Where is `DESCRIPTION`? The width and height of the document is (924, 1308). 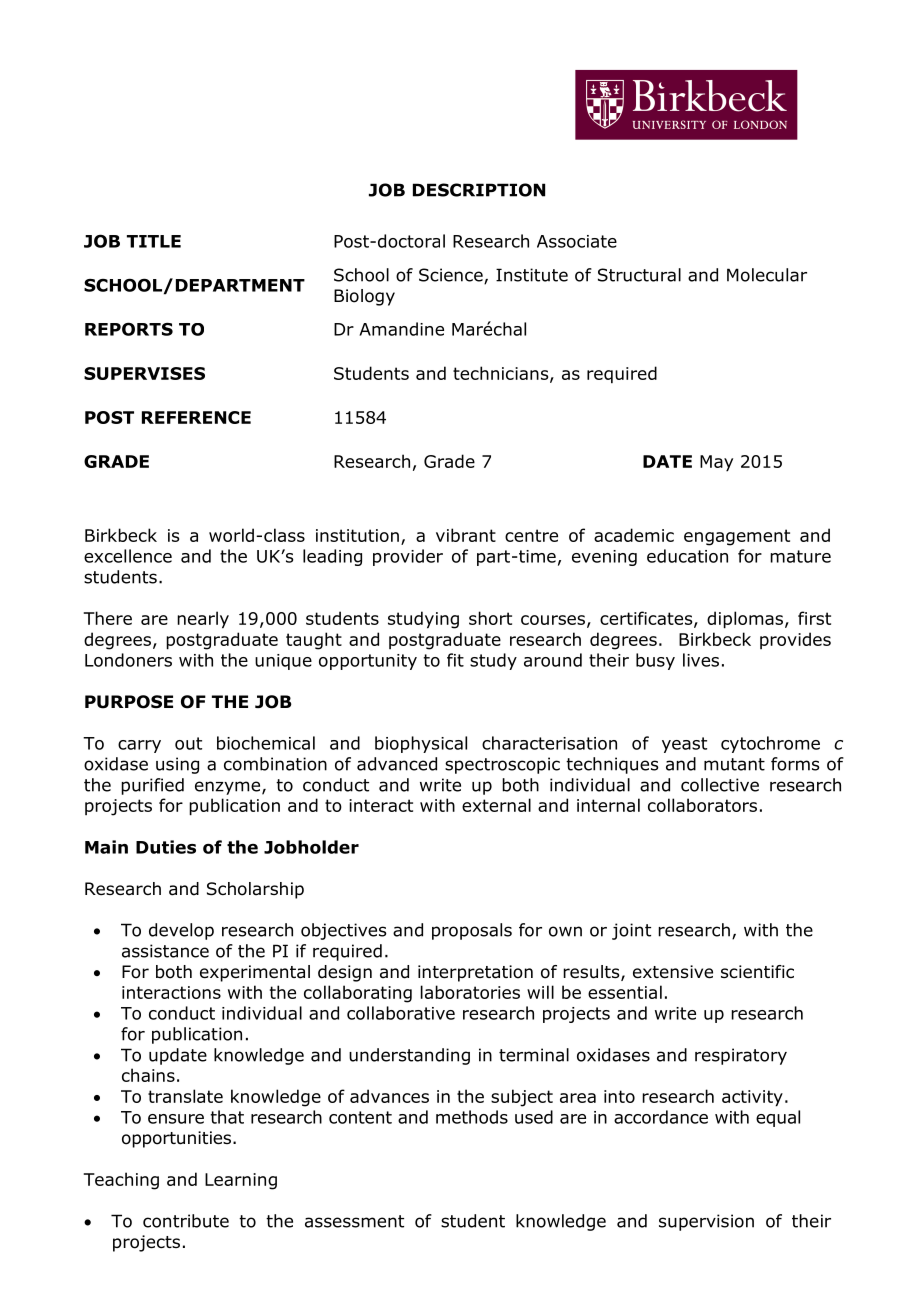
DESCRIPTION is located at coordinates (479, 190).
